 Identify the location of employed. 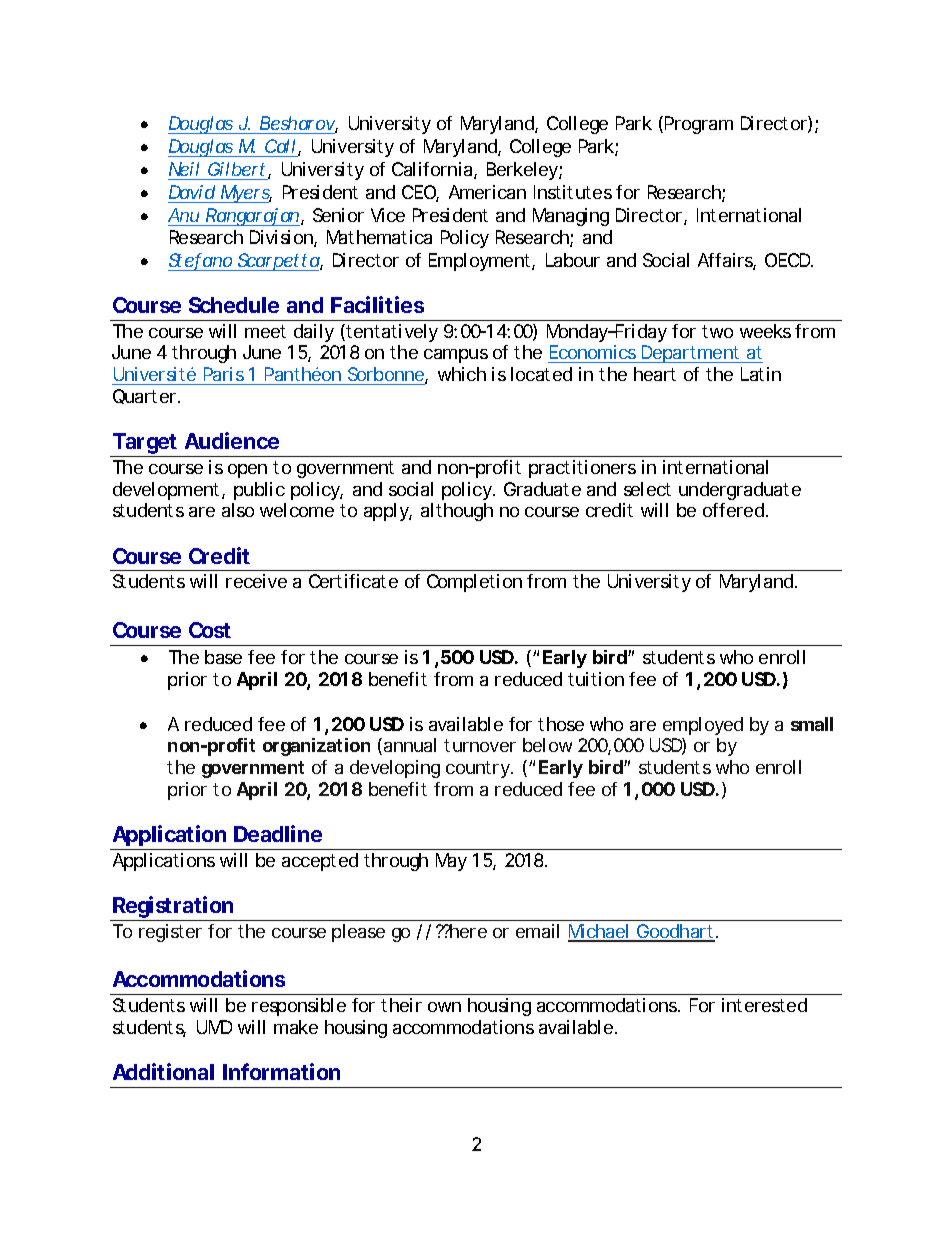
(703, 726).
